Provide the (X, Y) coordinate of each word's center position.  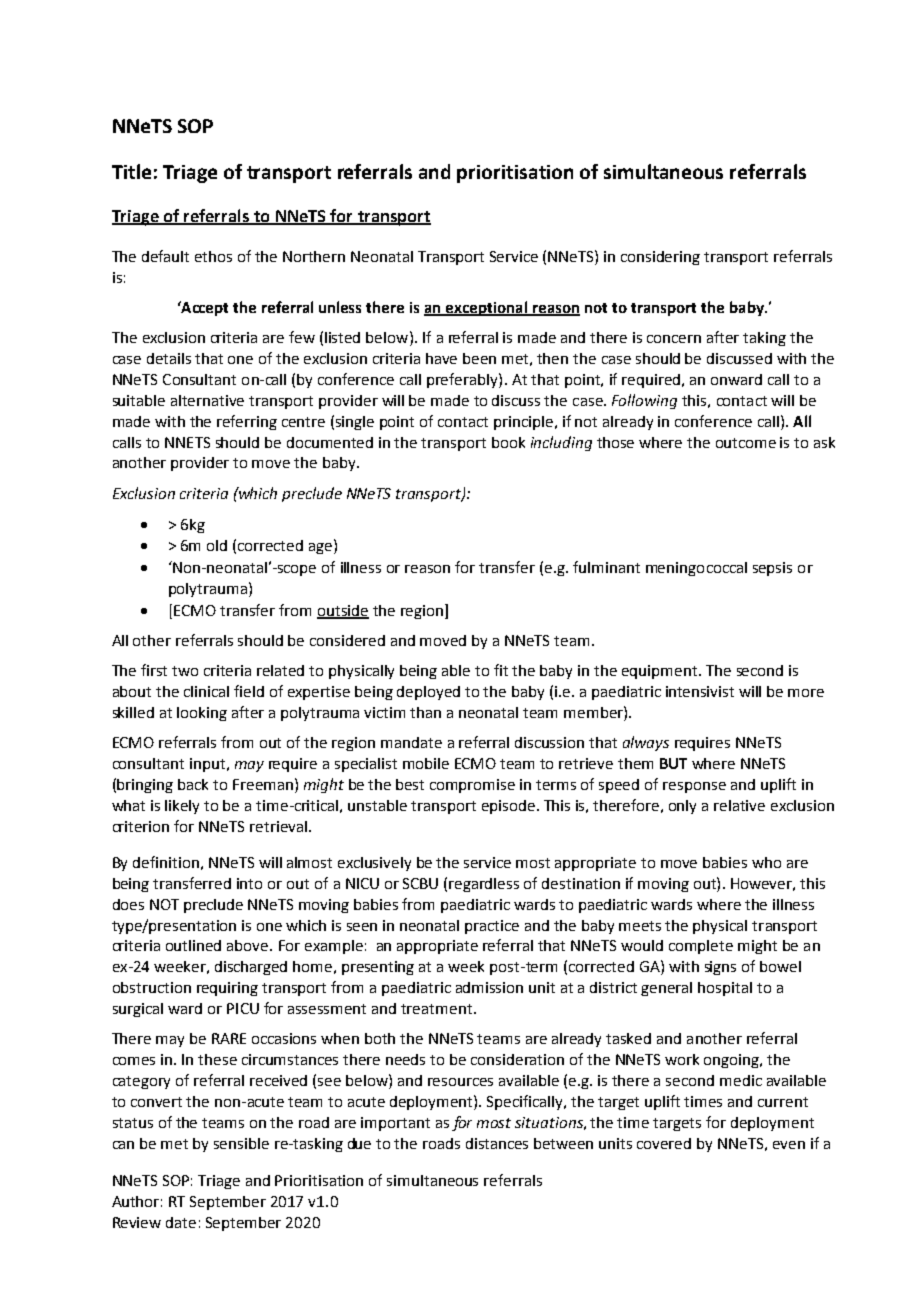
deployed (428, 693)
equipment (661, 672)
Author (137, 1201)
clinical (206, 691)
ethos (213, 256)
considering (660, 258)
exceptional (486, 308)
